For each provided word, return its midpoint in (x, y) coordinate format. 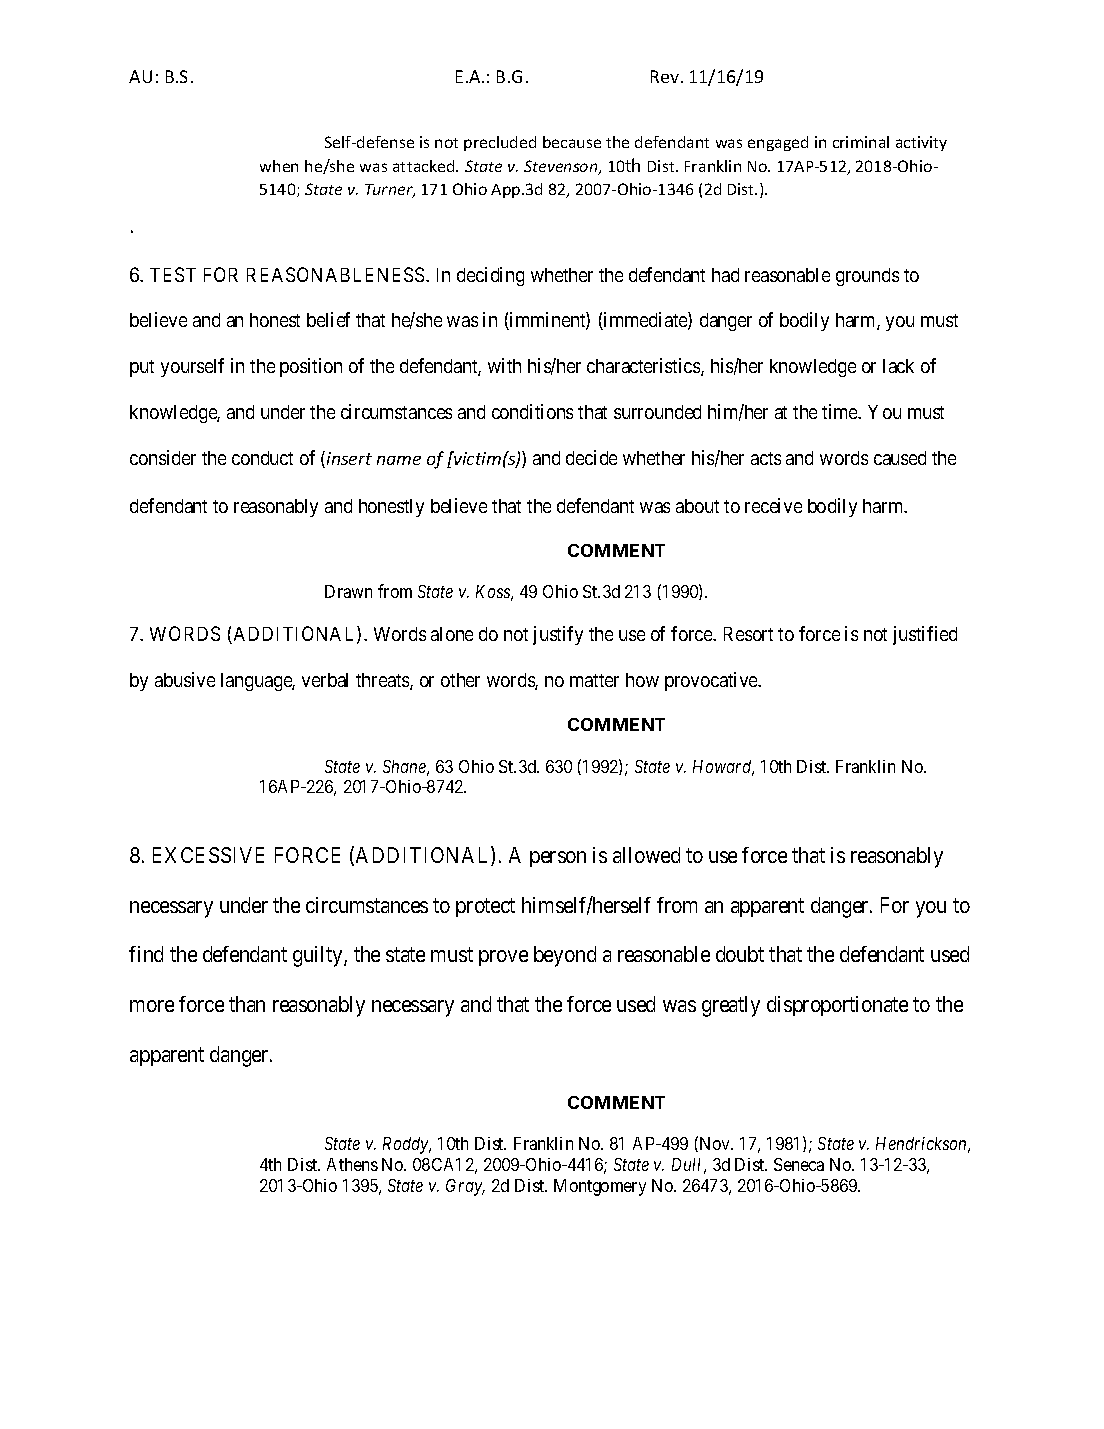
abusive (185, 679)
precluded (500, 143)
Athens (352, 1164)
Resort (748, 634)
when (279, 166)
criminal (861, 142)
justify (558, 635)
